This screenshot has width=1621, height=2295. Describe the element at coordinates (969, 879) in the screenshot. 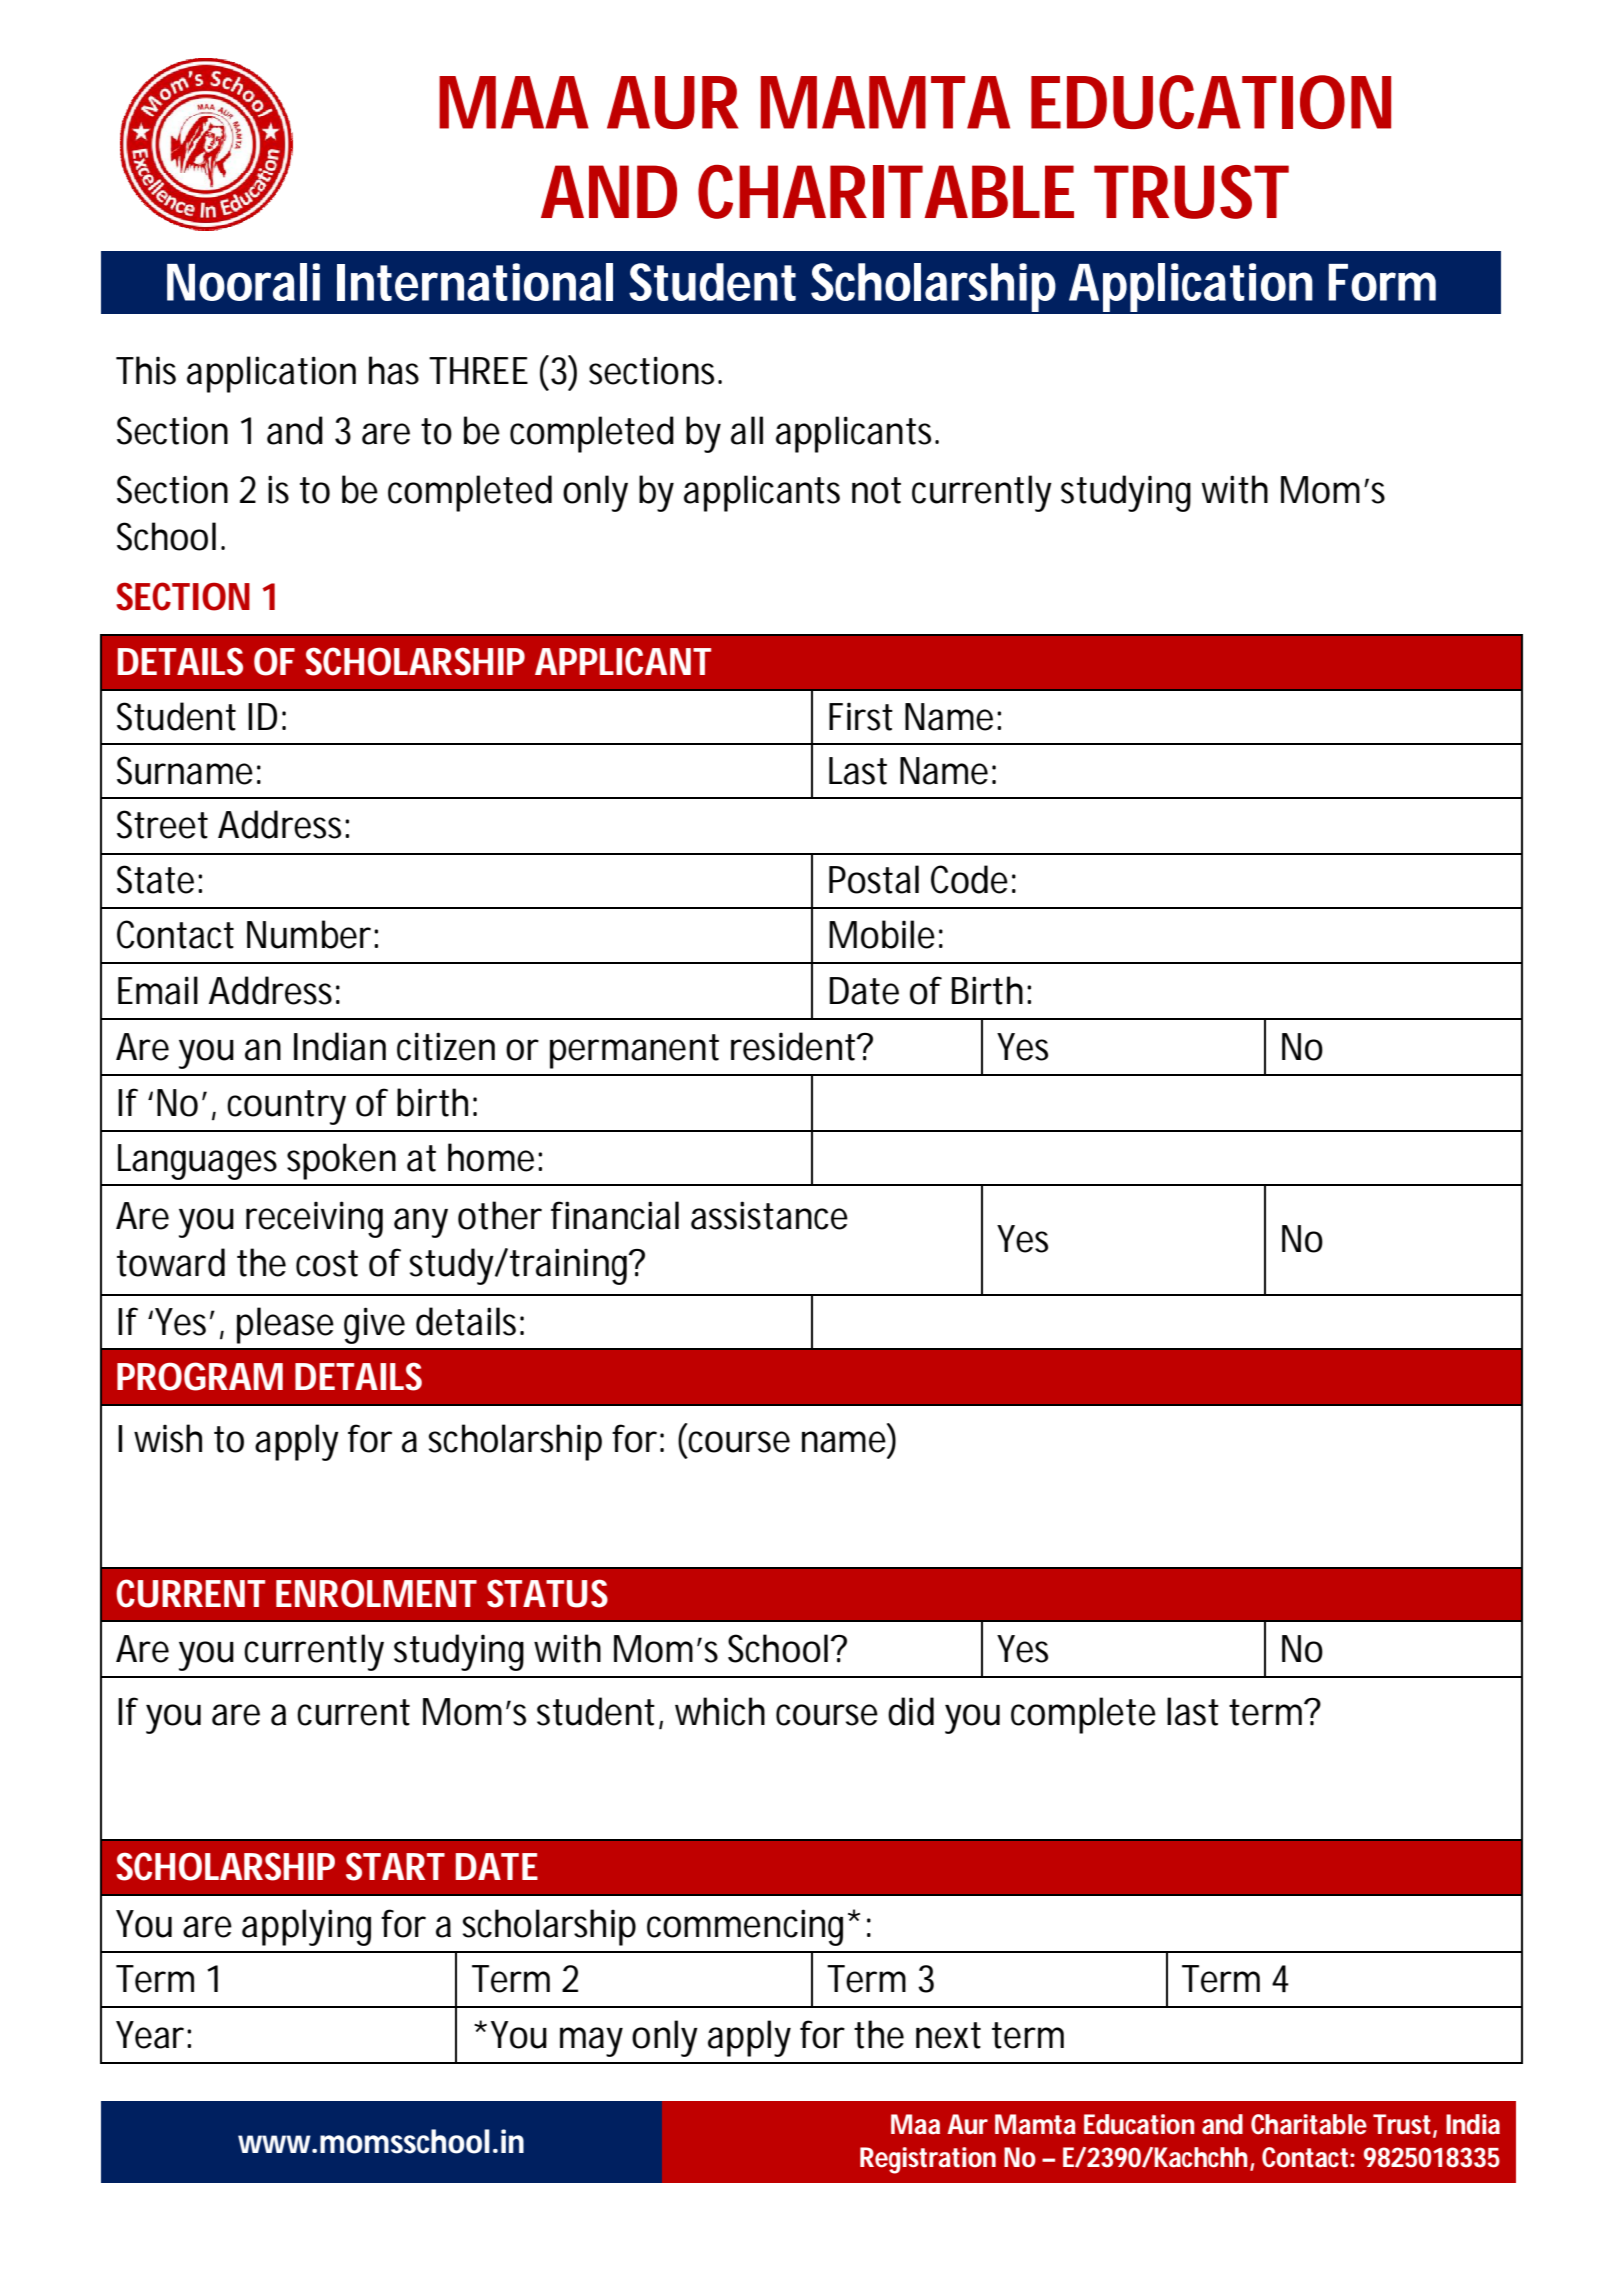

I see `Code` at that location.
